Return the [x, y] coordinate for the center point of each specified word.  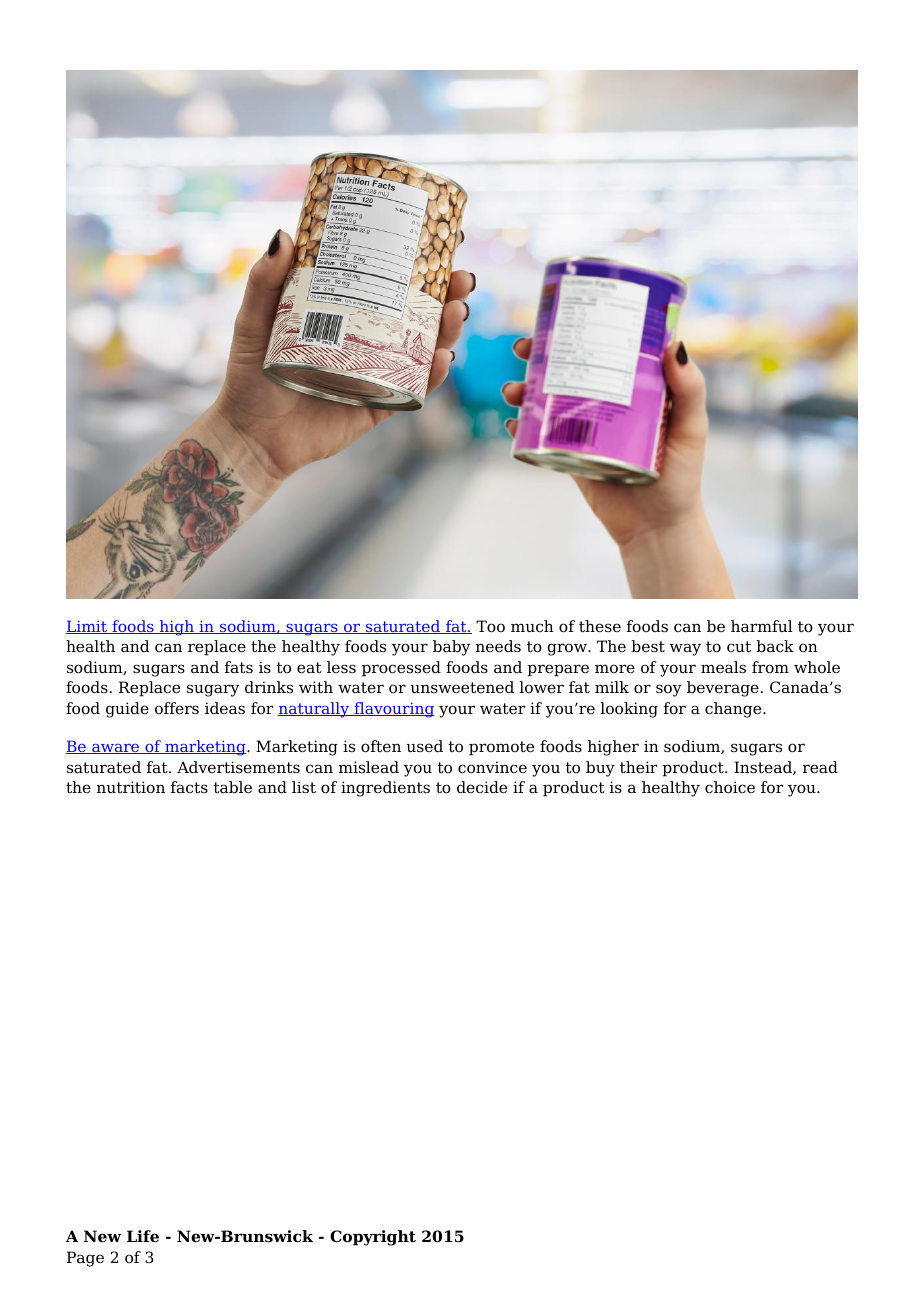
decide [482, 787]
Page [85, 1259]
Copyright [373, 1238]
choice [730, 787]
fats [239, 667]
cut [739, 647]
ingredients [385, 789]
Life [143, 1236]
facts [189, 787]
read [820, 767]
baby [451, 648]
